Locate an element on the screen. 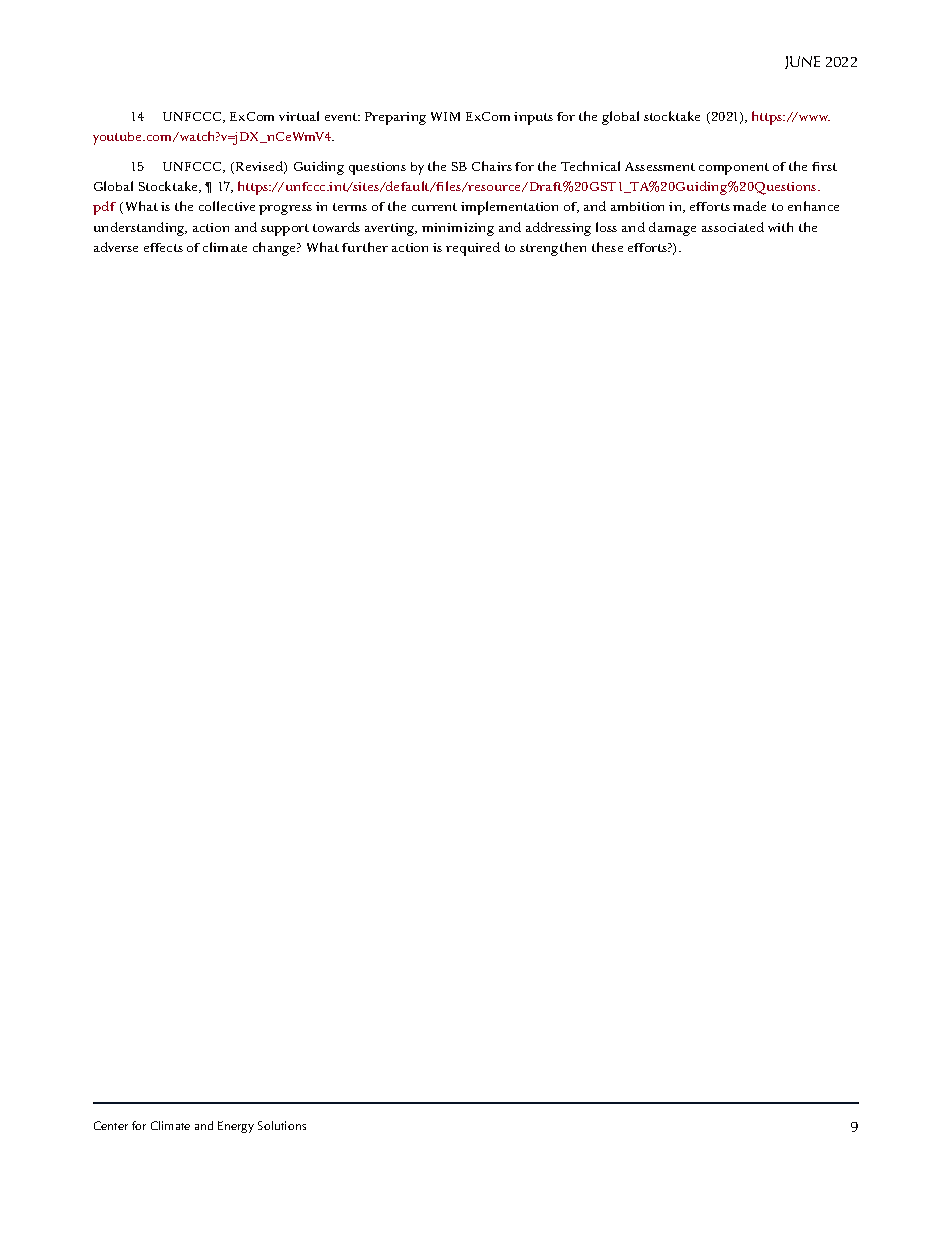 The image size is (952, 1233). Solutions is located at coordinates (282, 1125).
